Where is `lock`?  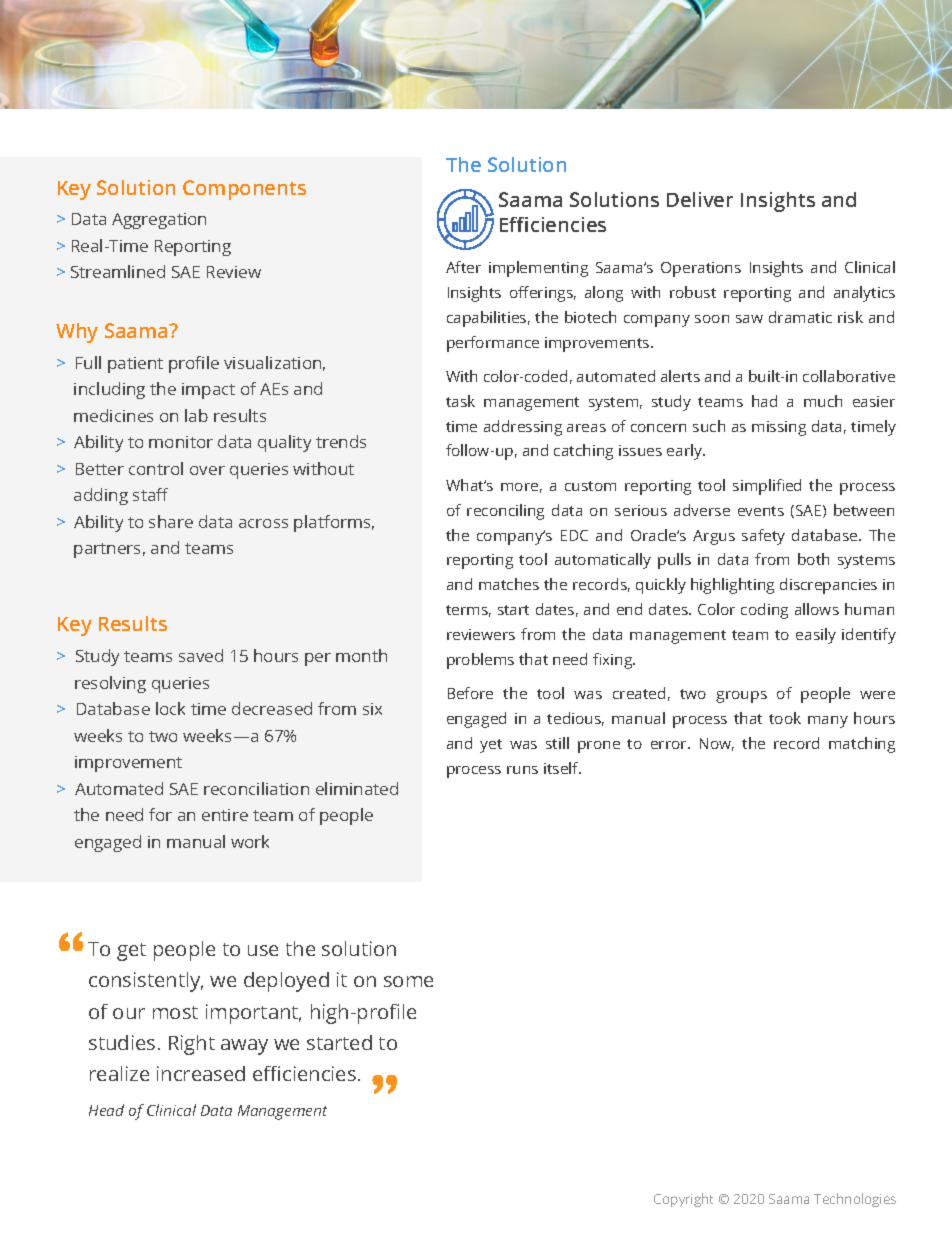
lock is located at coordinates (170, 708).
